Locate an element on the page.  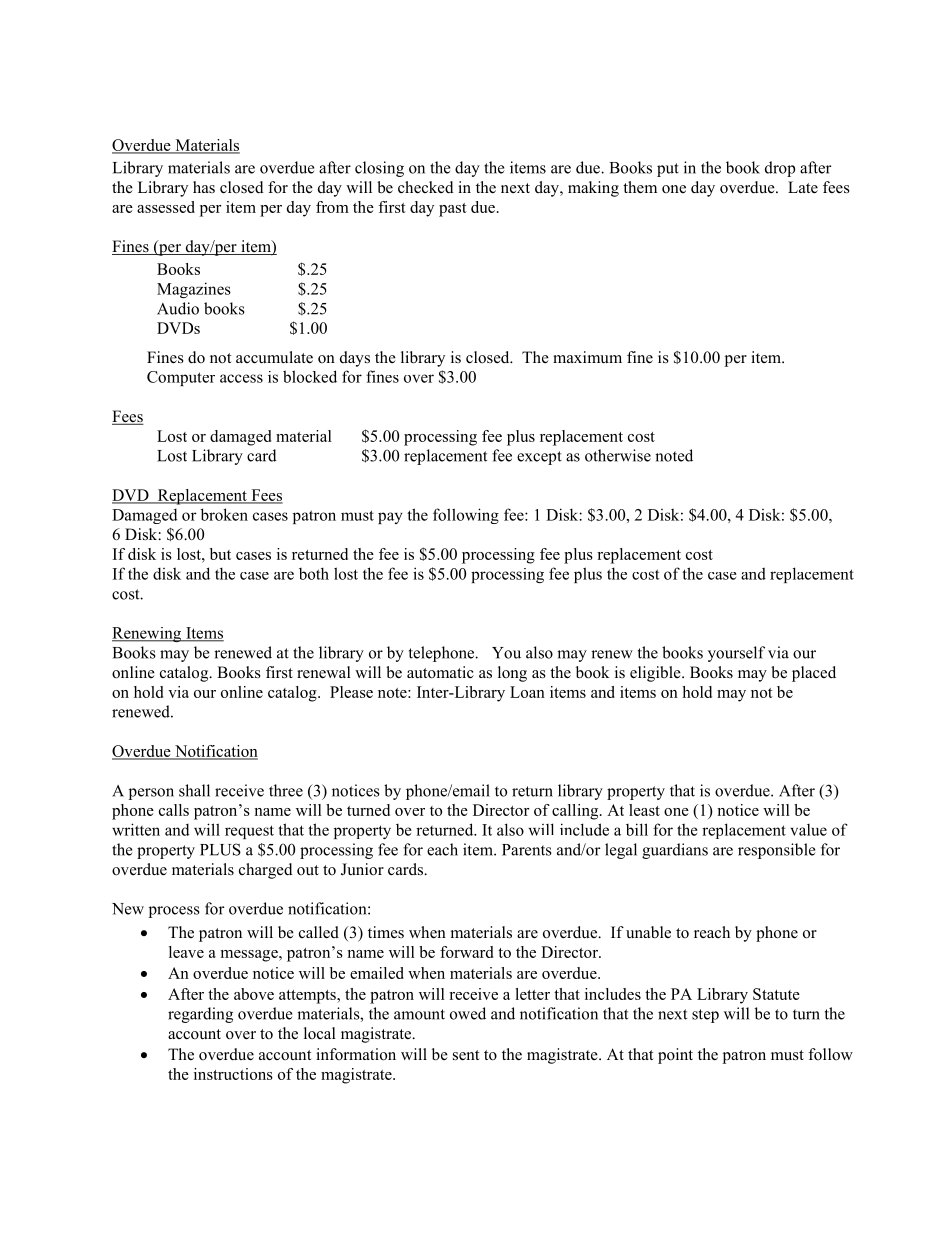
past is located at coordinates (453, 210).
